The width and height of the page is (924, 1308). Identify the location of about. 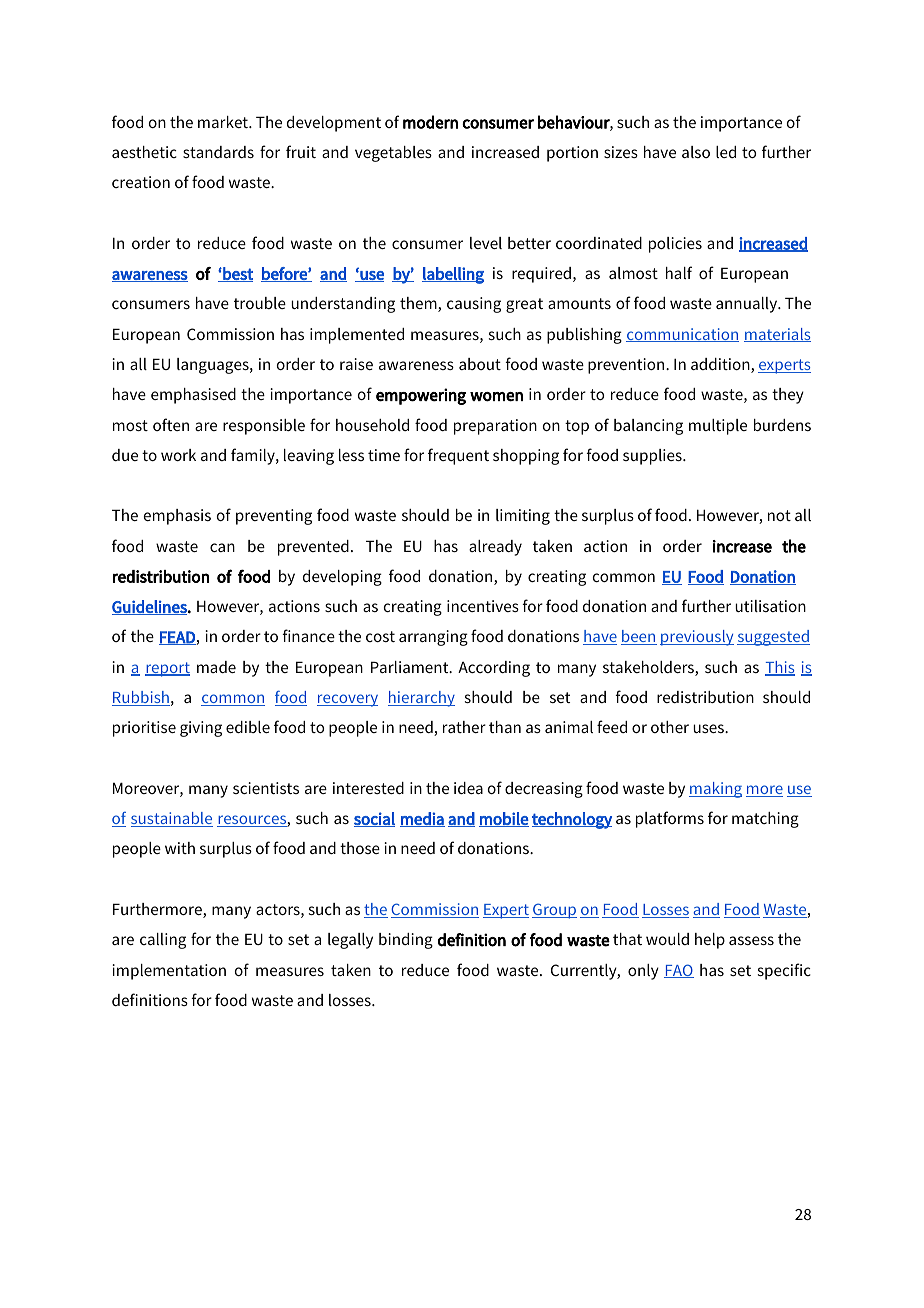
(480, 364).
